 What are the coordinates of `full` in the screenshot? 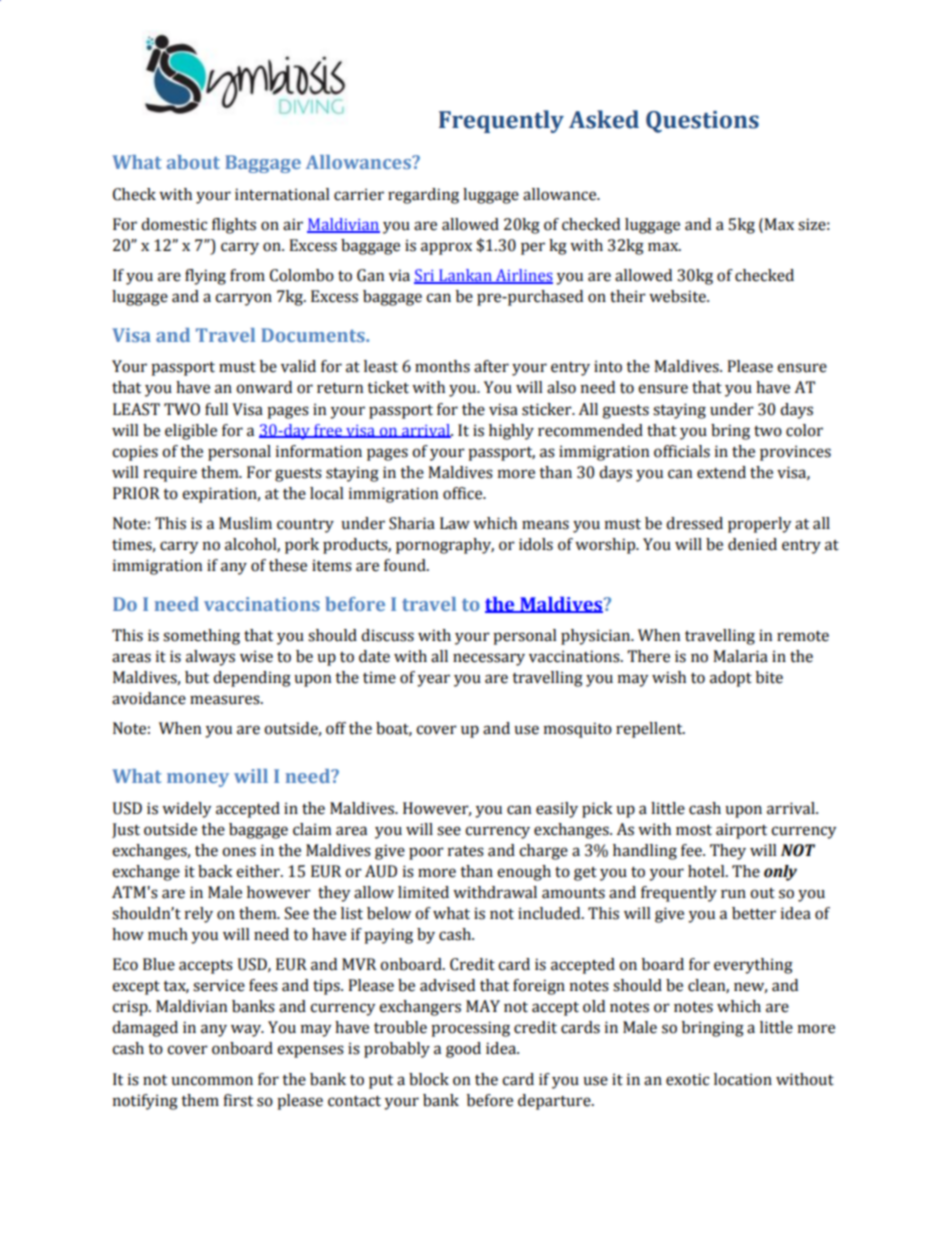 It's located at (216, 409).
